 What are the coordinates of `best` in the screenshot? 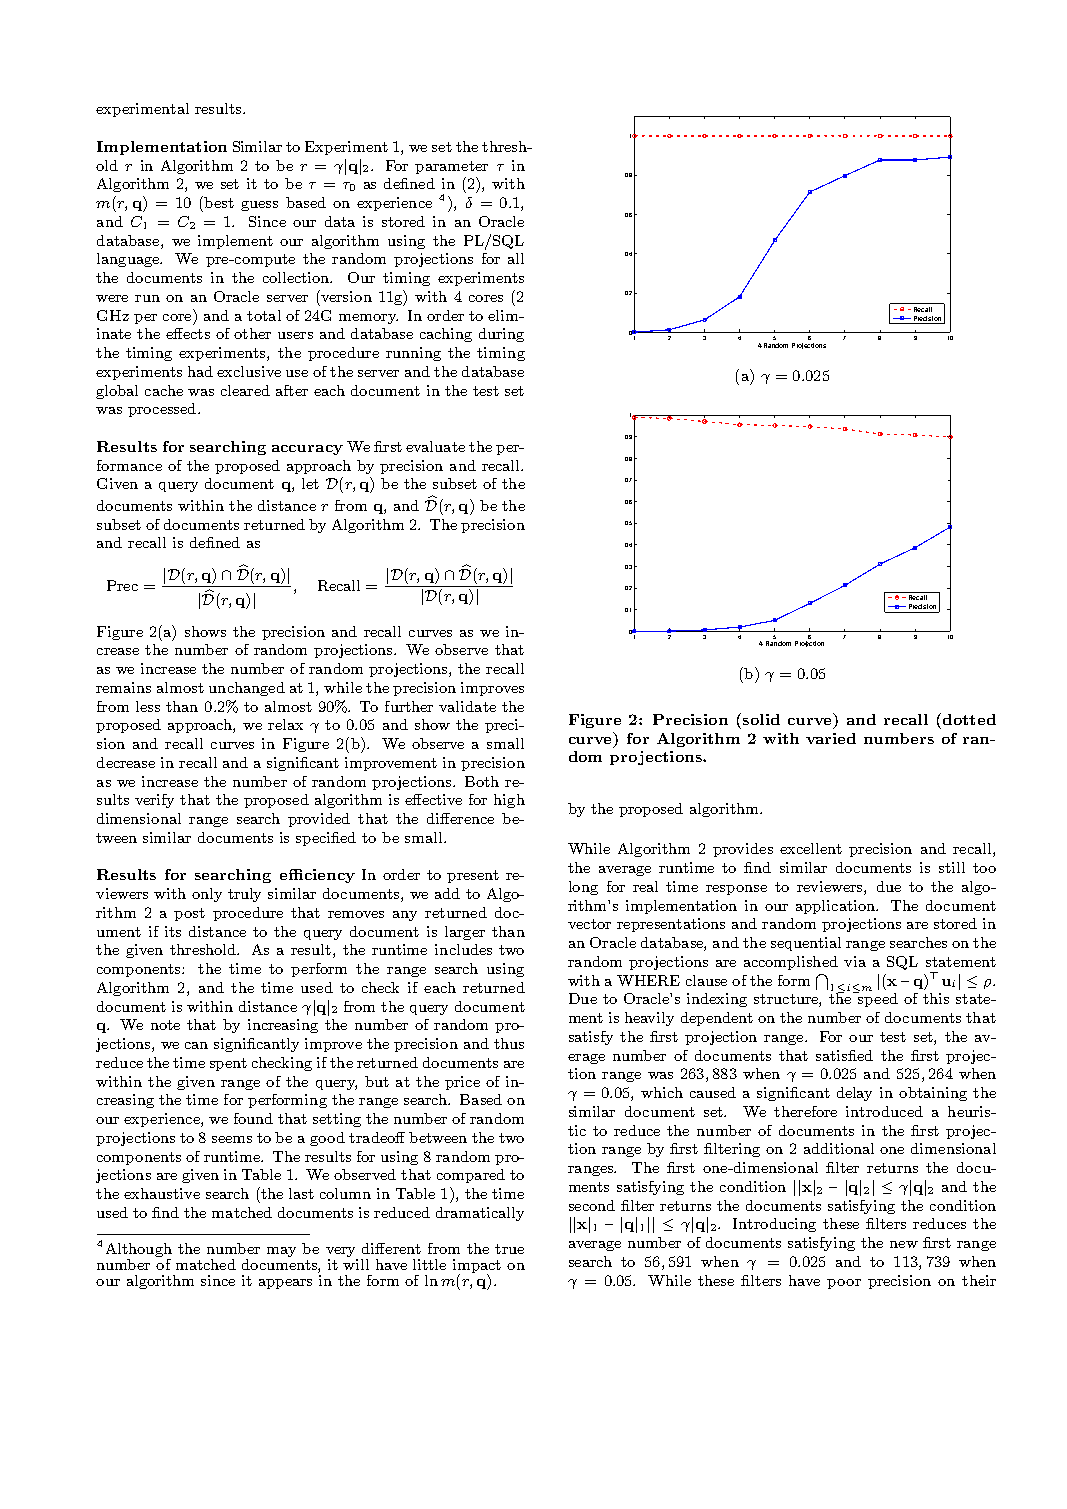 It's located at (218, 202).
